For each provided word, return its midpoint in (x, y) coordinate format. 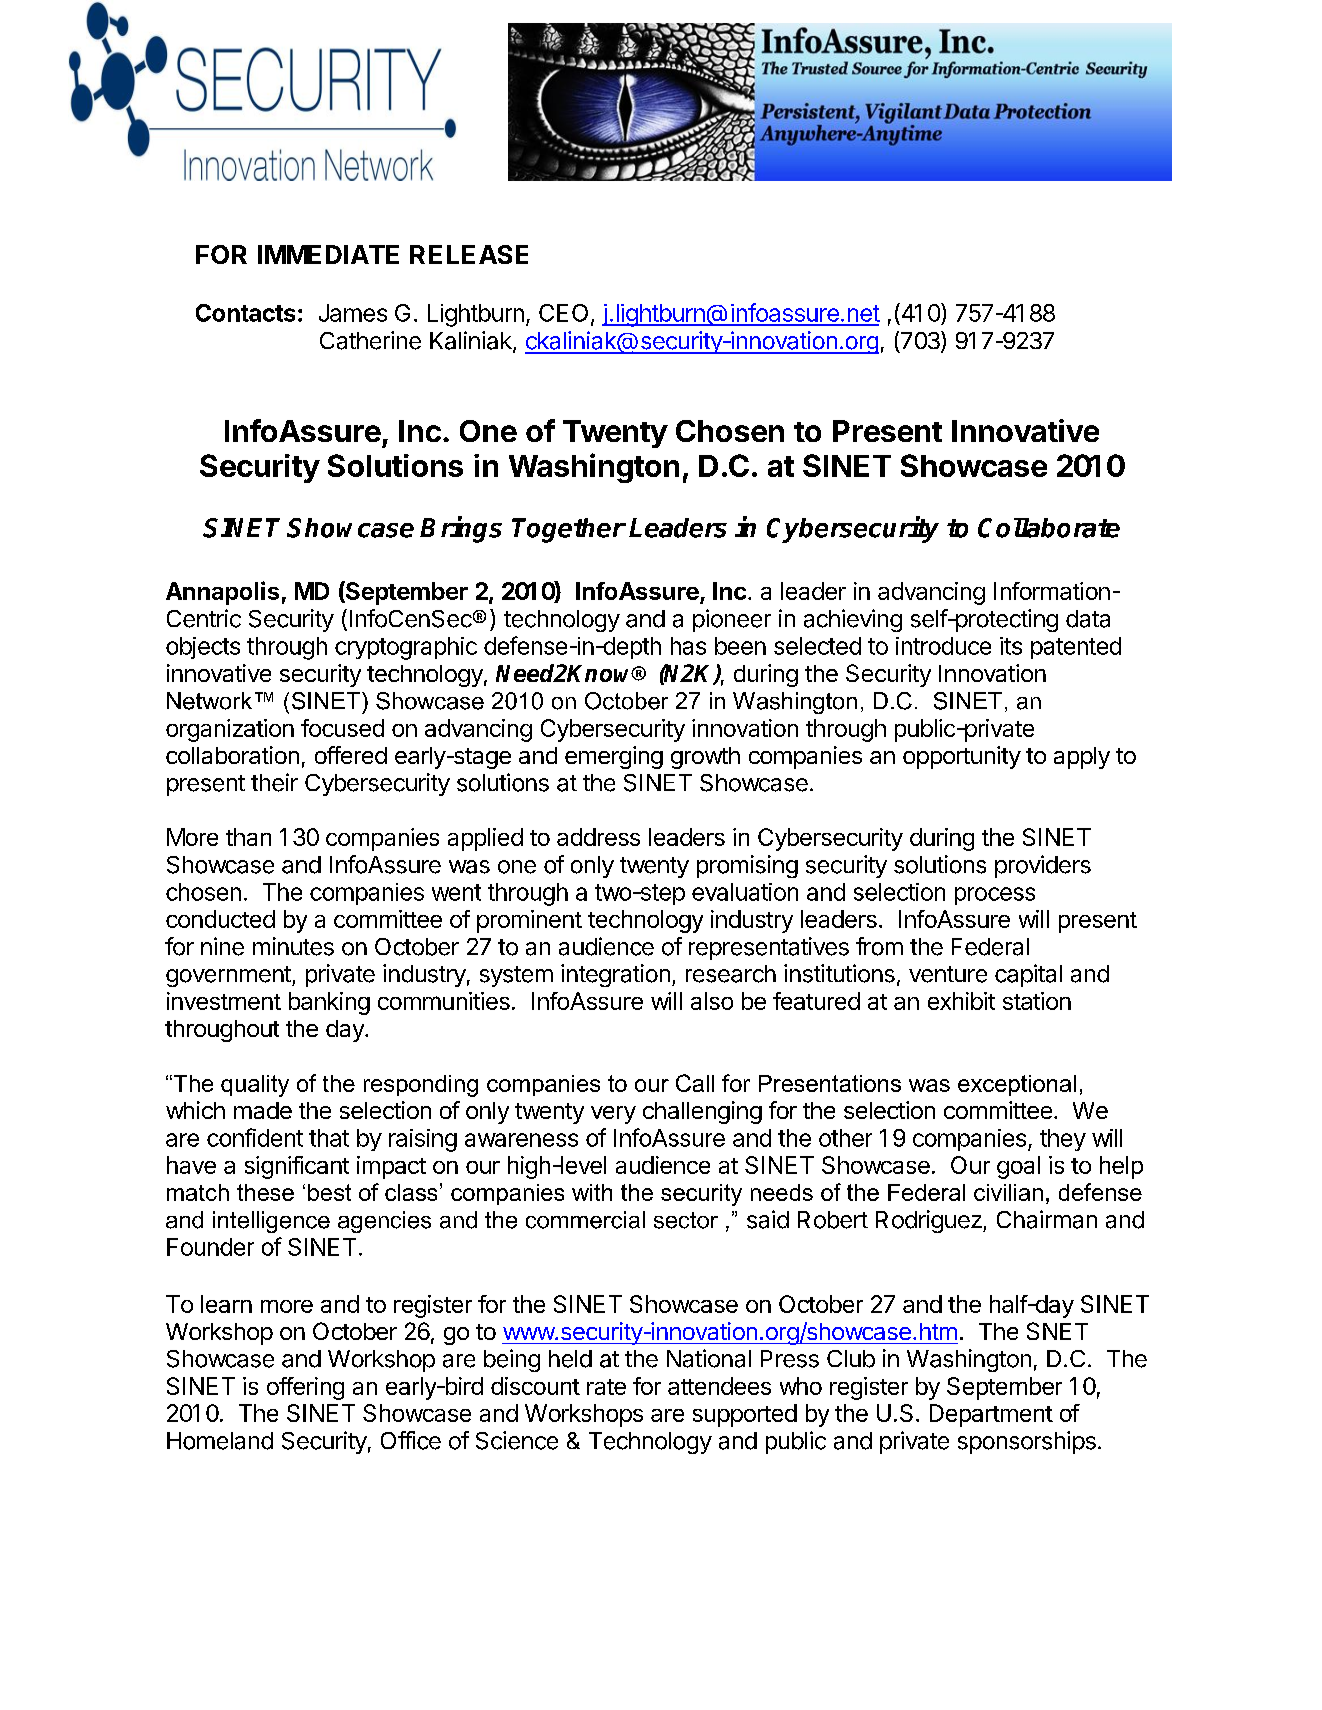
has (688, 646)
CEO (563, 313)
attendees (719, 1386)
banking (329, 1003)
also (712, 1001)
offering (305, 1388)
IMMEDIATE (328, 254)
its (1011, 646)
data (1088, 619)
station (1037, 1001)
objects (203, 648)
